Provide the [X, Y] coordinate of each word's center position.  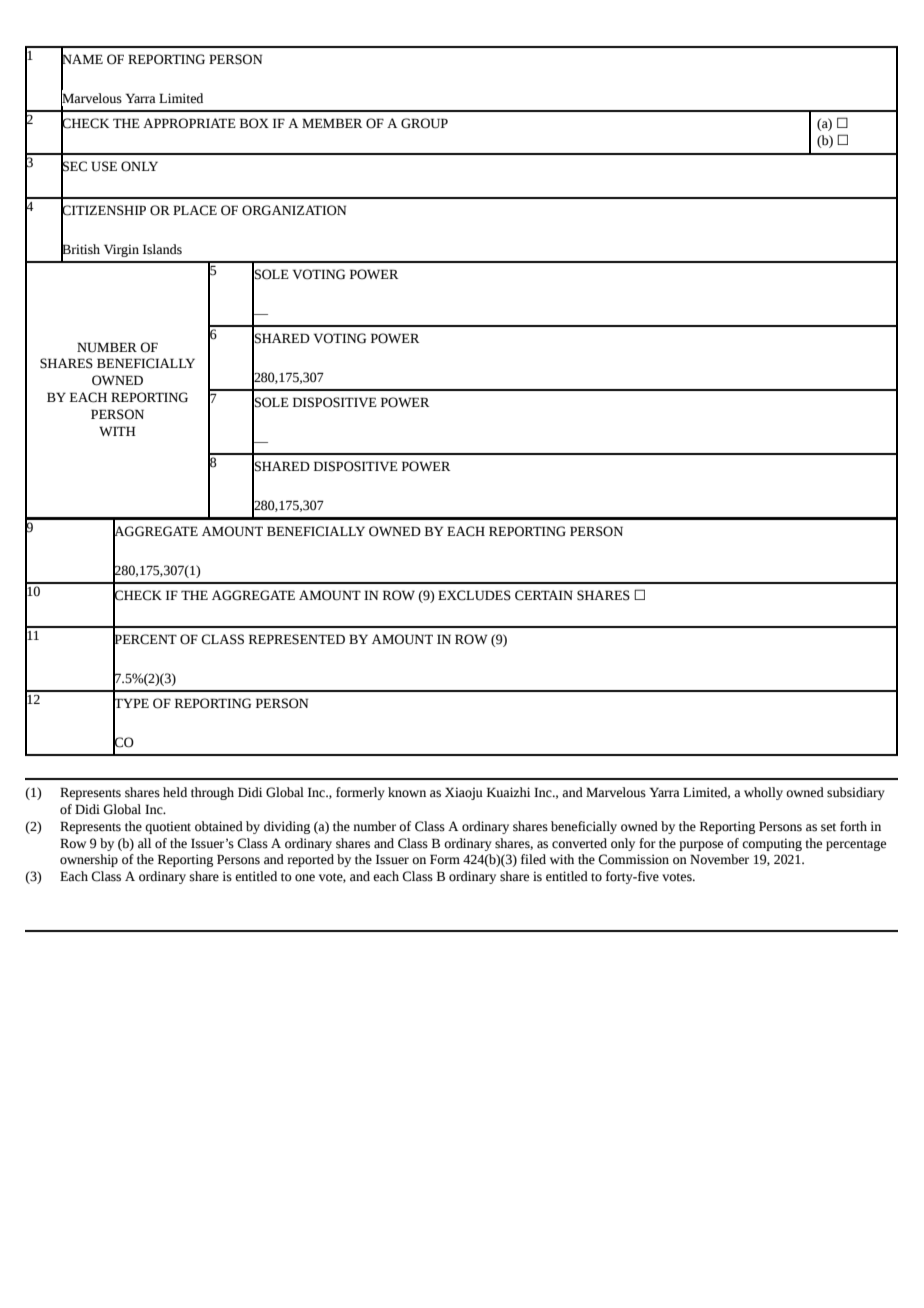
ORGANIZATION [294, 210]
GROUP [424, 123]
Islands [162, 249]
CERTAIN [544, 595]
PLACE [195, 210]
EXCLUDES [474, 595]
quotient [168, 827]
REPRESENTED [297, 639]
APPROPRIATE [189, 123]
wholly [763, 793]
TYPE [131, 703]
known [407, 792]
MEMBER [332, 123]
